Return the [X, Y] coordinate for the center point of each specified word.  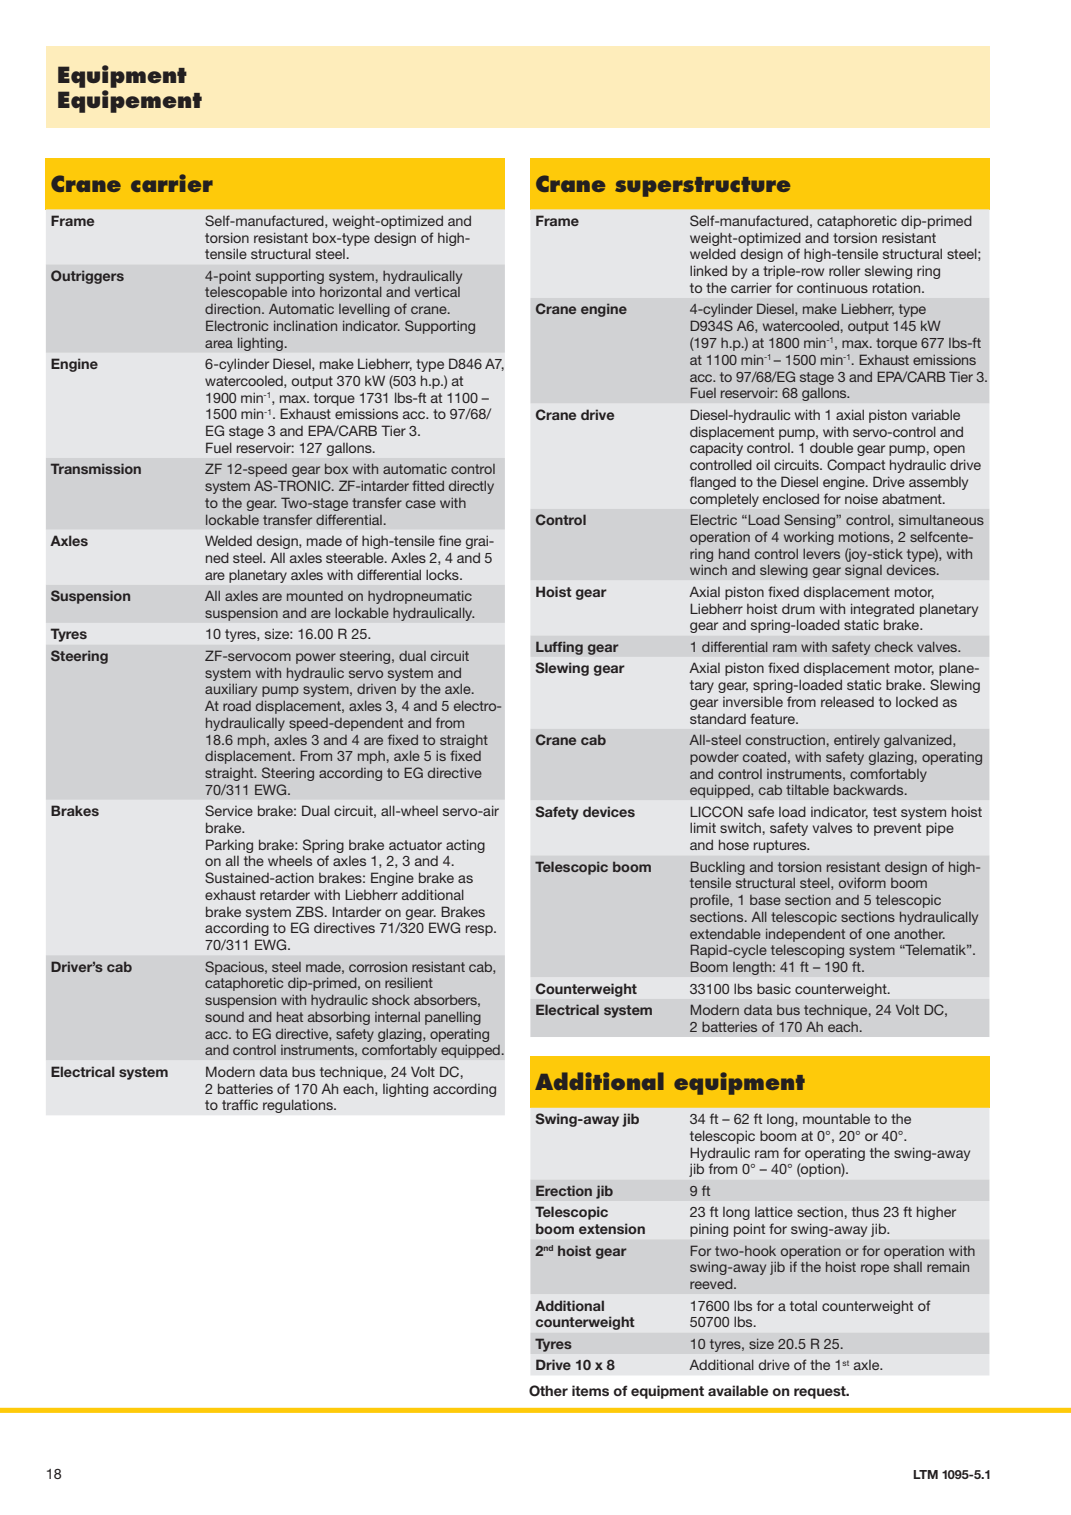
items [590, 1390]
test [885, 812]
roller [844, 270]
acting [465, 846]
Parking [229, 846]
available [738, 1390]
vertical [437, 292]
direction [234, 309]
